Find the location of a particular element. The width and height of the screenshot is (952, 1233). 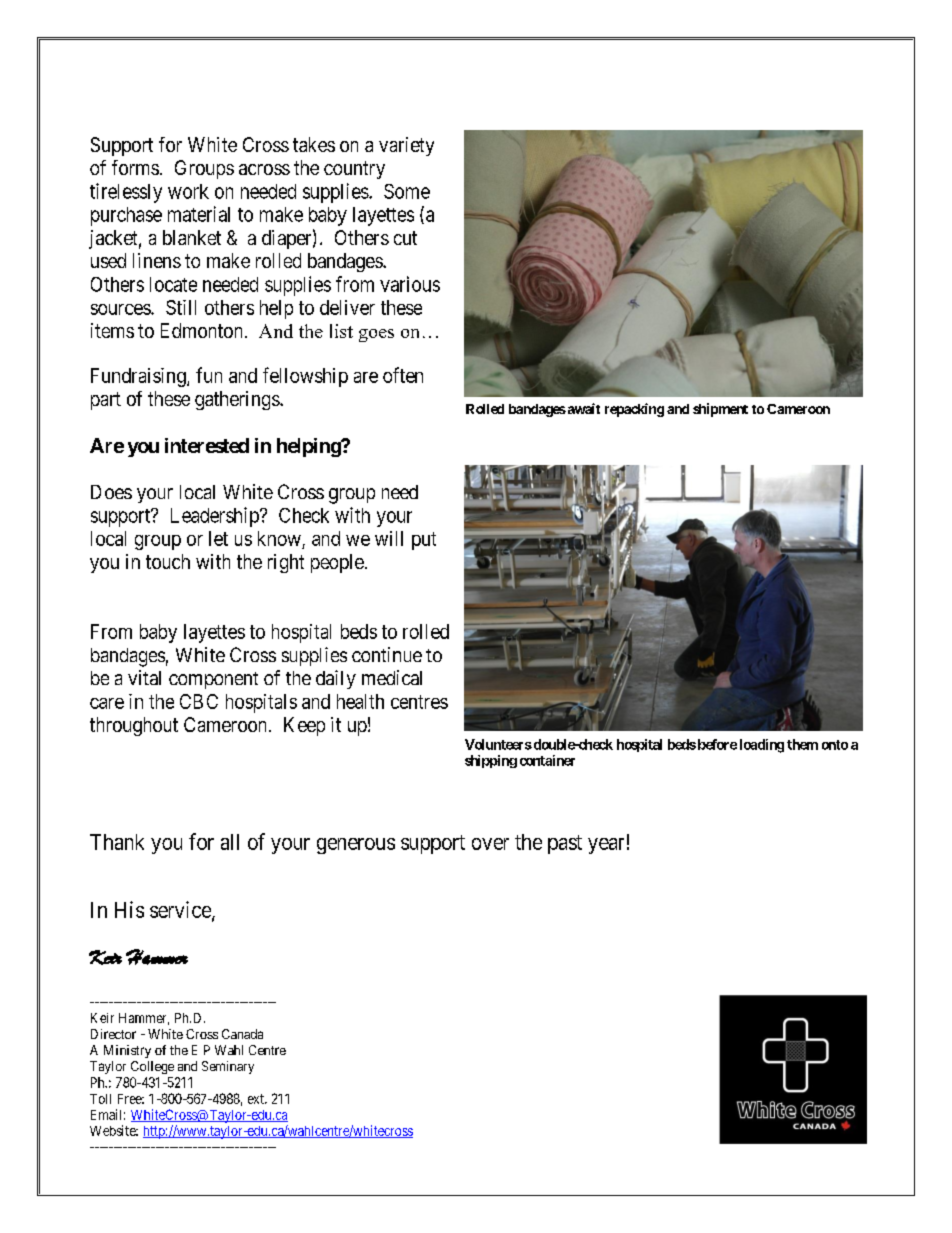

all is located at coordinates (230, 842).
